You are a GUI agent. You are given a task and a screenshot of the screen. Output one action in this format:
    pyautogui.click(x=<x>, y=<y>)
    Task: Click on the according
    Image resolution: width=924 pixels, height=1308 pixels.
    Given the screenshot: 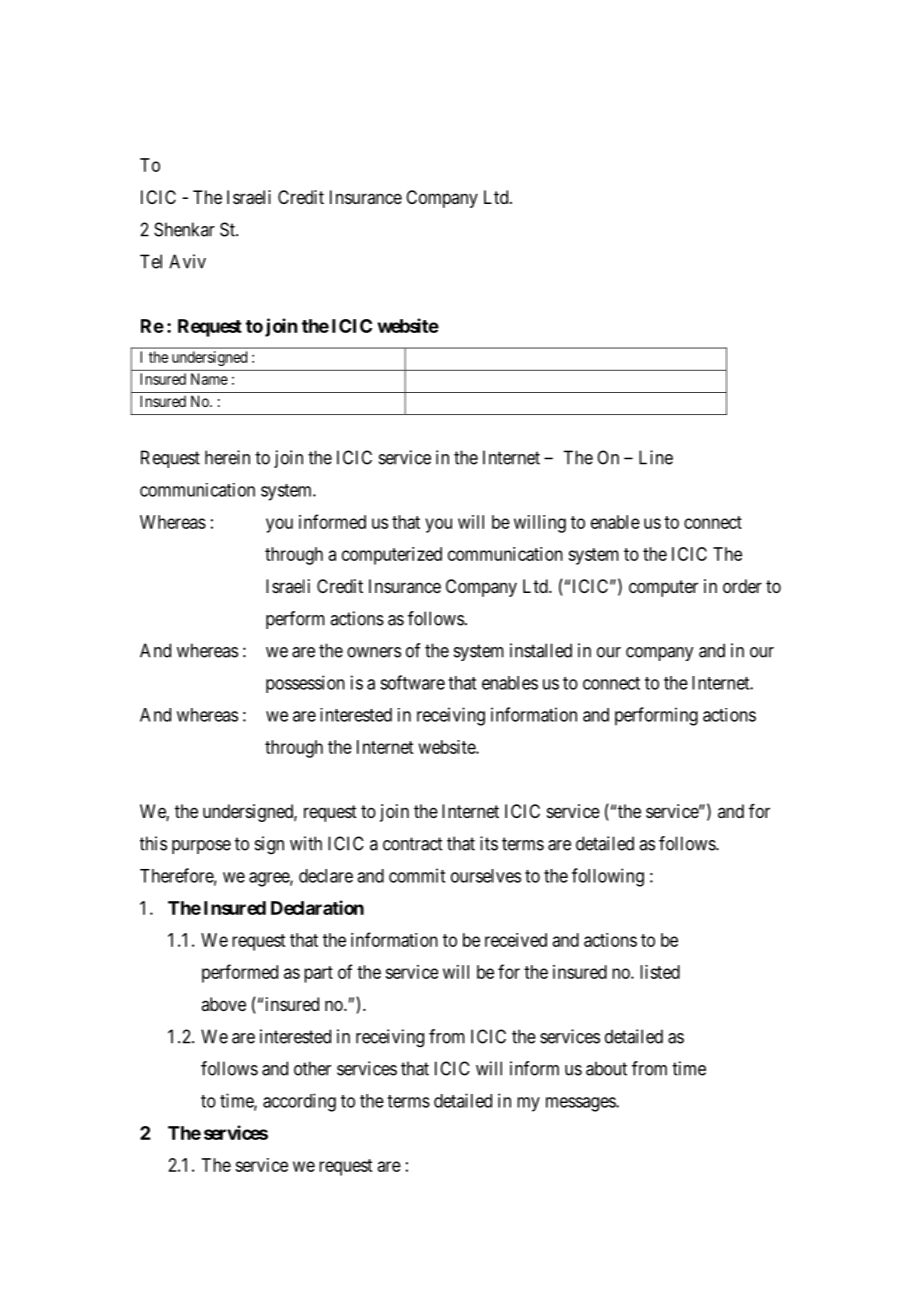 What is the action you would take?
    pyautogui.click(x=299, y=1102)
